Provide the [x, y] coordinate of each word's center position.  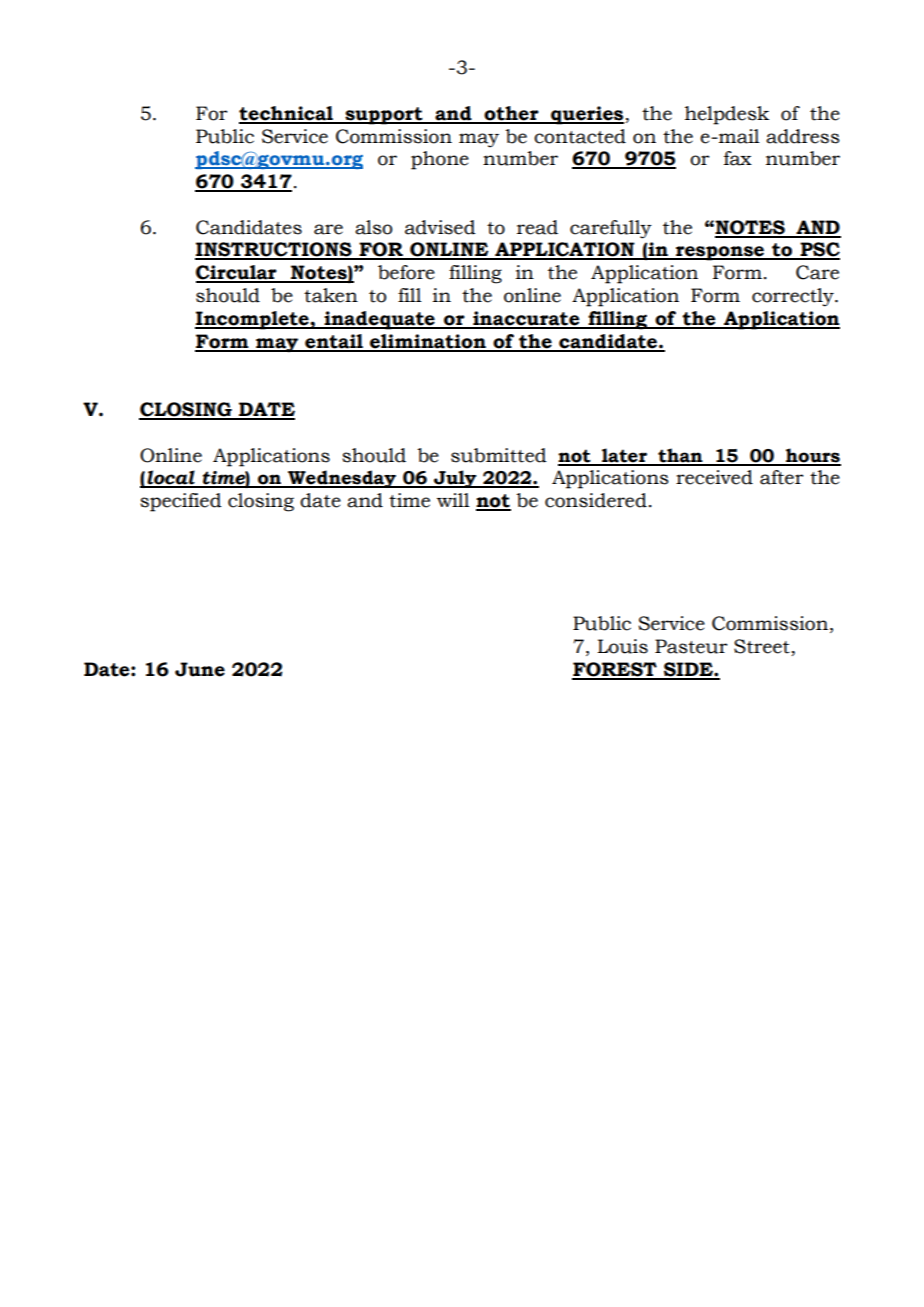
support [384, 116]
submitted [499, 455]
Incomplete [253, 320]
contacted [580, 136]
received [714, 477]
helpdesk [727, 115]
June [200, 669]
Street [763, 647]
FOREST [615, 670]
